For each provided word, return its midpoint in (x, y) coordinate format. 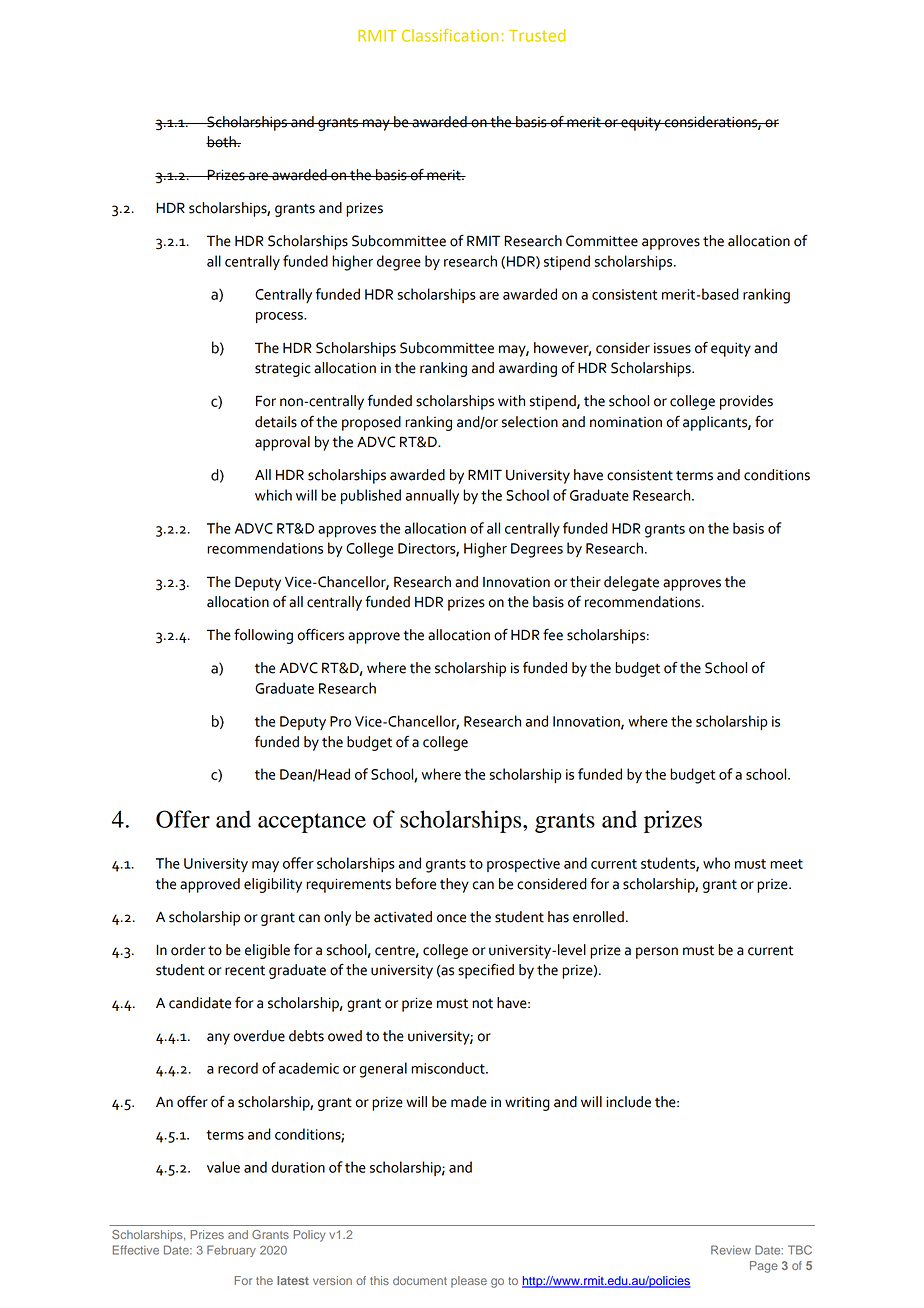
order (188, 950)
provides (746, 402)
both (222, 142)
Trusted (537, 35)
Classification (450, 35)
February (231, 1251)
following (263, 636)
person (657, 953)
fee (553, 634)
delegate (631, 583)
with (511, 401)
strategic (283, 369)
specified (486, 971)
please (469, 1282)
